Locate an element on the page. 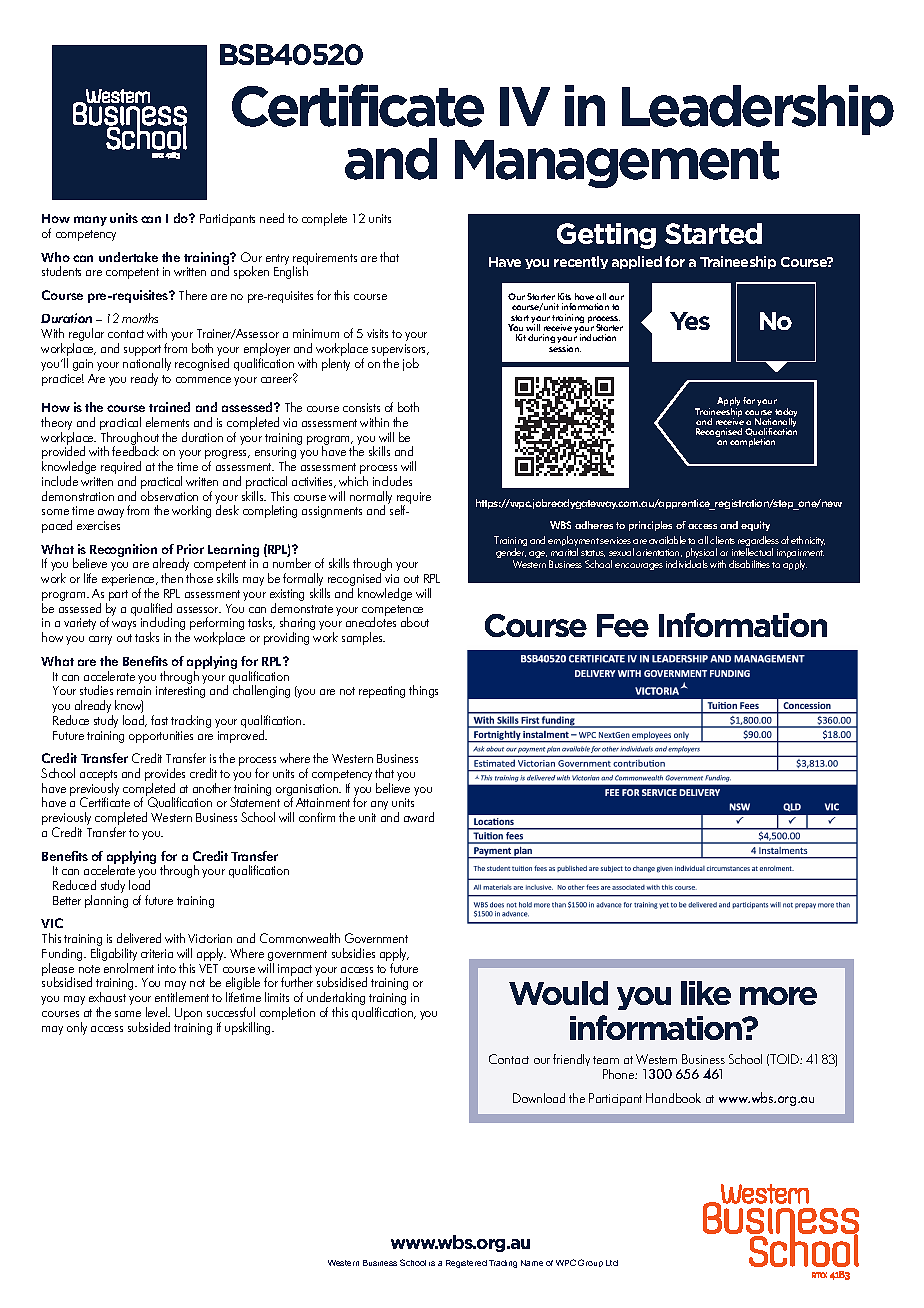 The image size is (924, 1308). Leadership is located at coordinates (758, 110).
